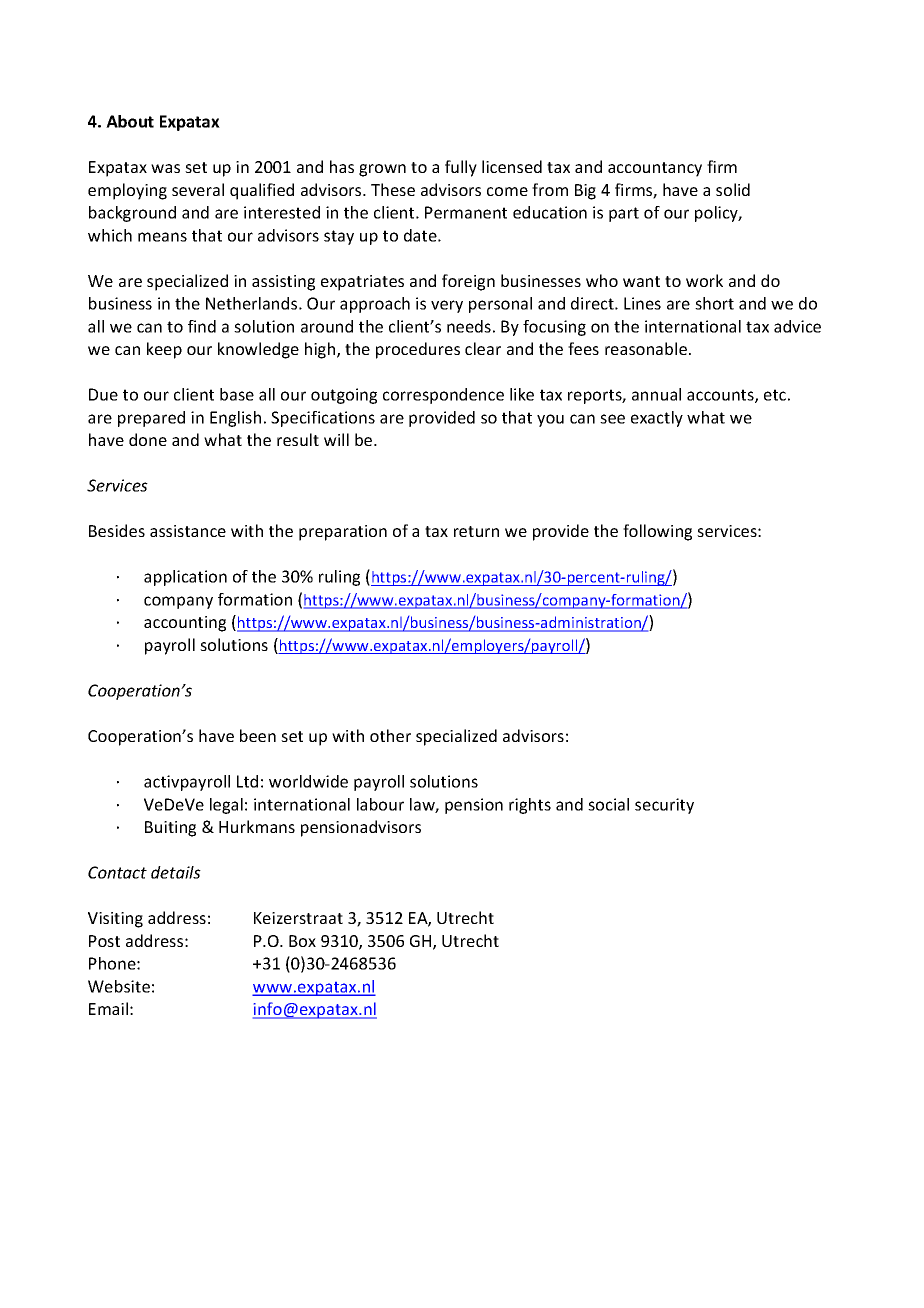 This screenshot has width=924, height=1308. I want to click on fully, so click(461, 168).
